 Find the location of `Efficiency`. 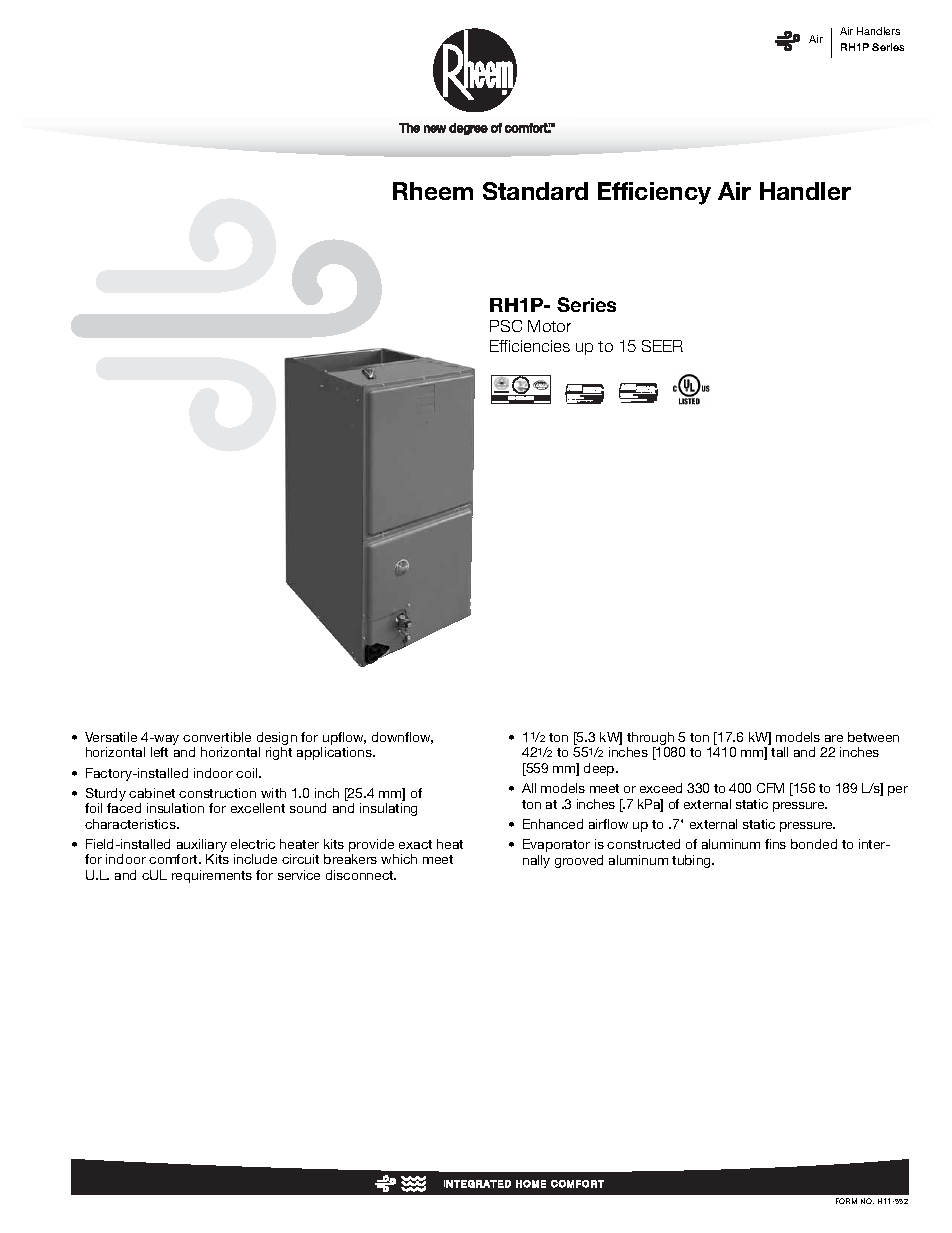

Efficiency is located at coordinates (654, 193).
